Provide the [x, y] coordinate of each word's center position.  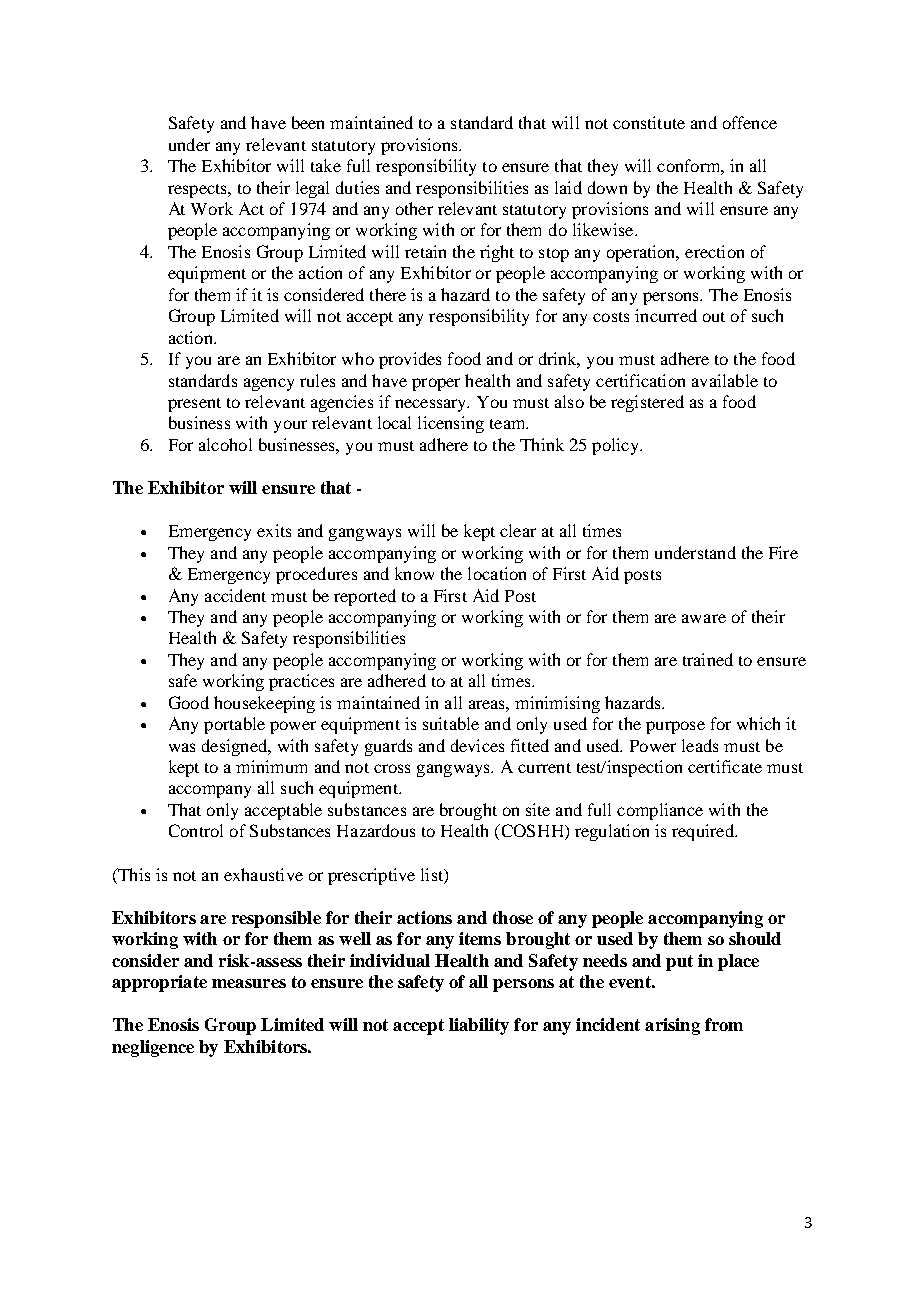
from [724, 1024]
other [414, 208]
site [538, 809]
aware [704, 618]
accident [235, 595]
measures [249, 983]
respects [198, 191]
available [725, 380]
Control [196, 830]
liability [479, 1026]
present [194, 405]
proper [436, 384]
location [497, 573]
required [704, 832]
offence [750, 122]
